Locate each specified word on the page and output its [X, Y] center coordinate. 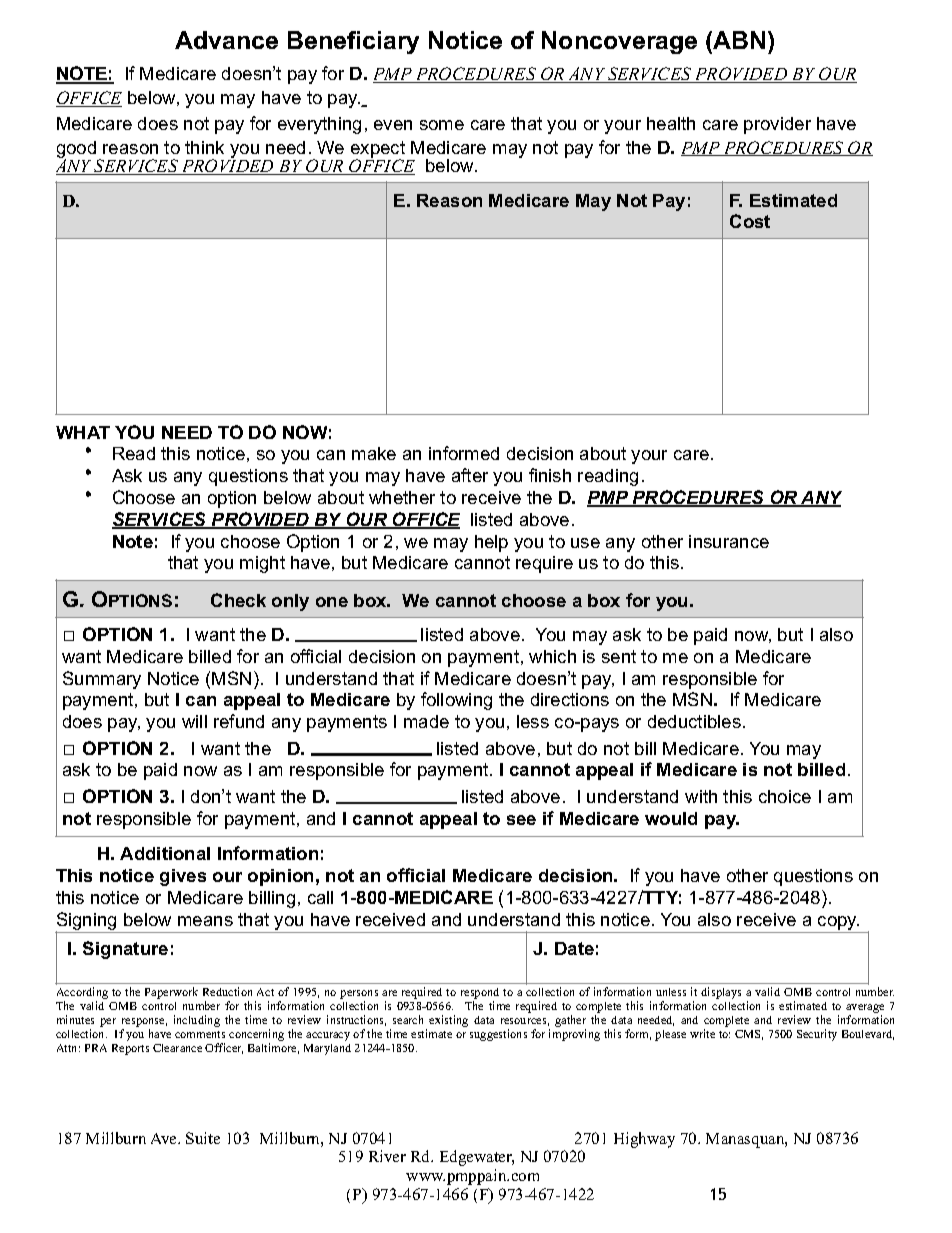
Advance [226, 40]
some [442, 125]
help [491, 543]
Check [238, 600]
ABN [738, 40]
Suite [203, 1138]
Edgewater [477, 1158]
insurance [729, 541]
